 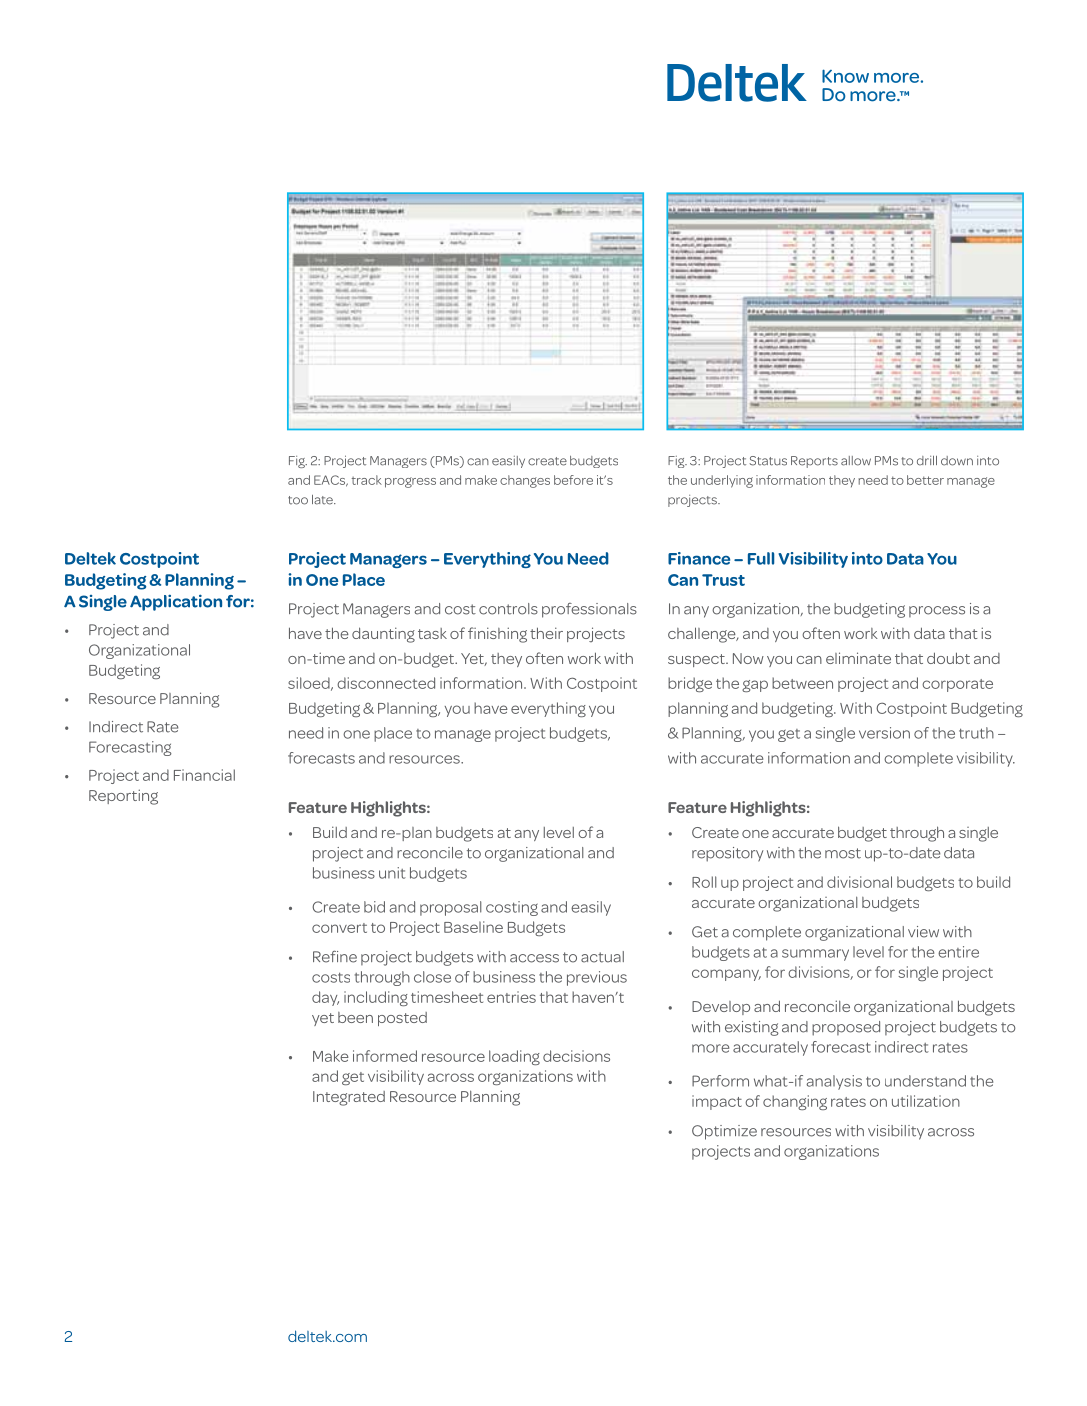 What do you see at coordinates (573, 480) in the screenshot?
I see `before` at bounding box center [573, 480].
